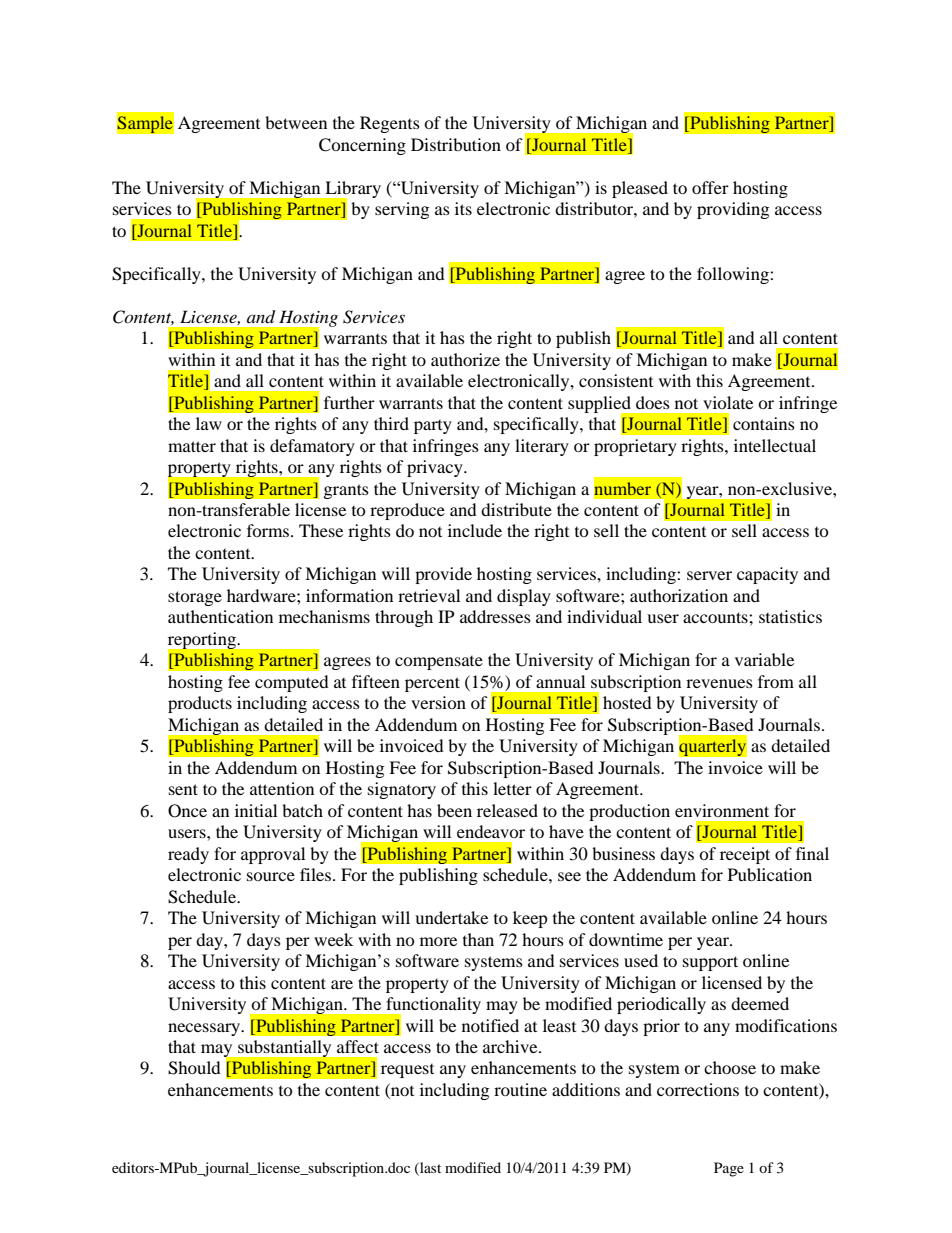 This screenshot has height=1233, width=952. I want to click on intellectual, so click(775, 445).
